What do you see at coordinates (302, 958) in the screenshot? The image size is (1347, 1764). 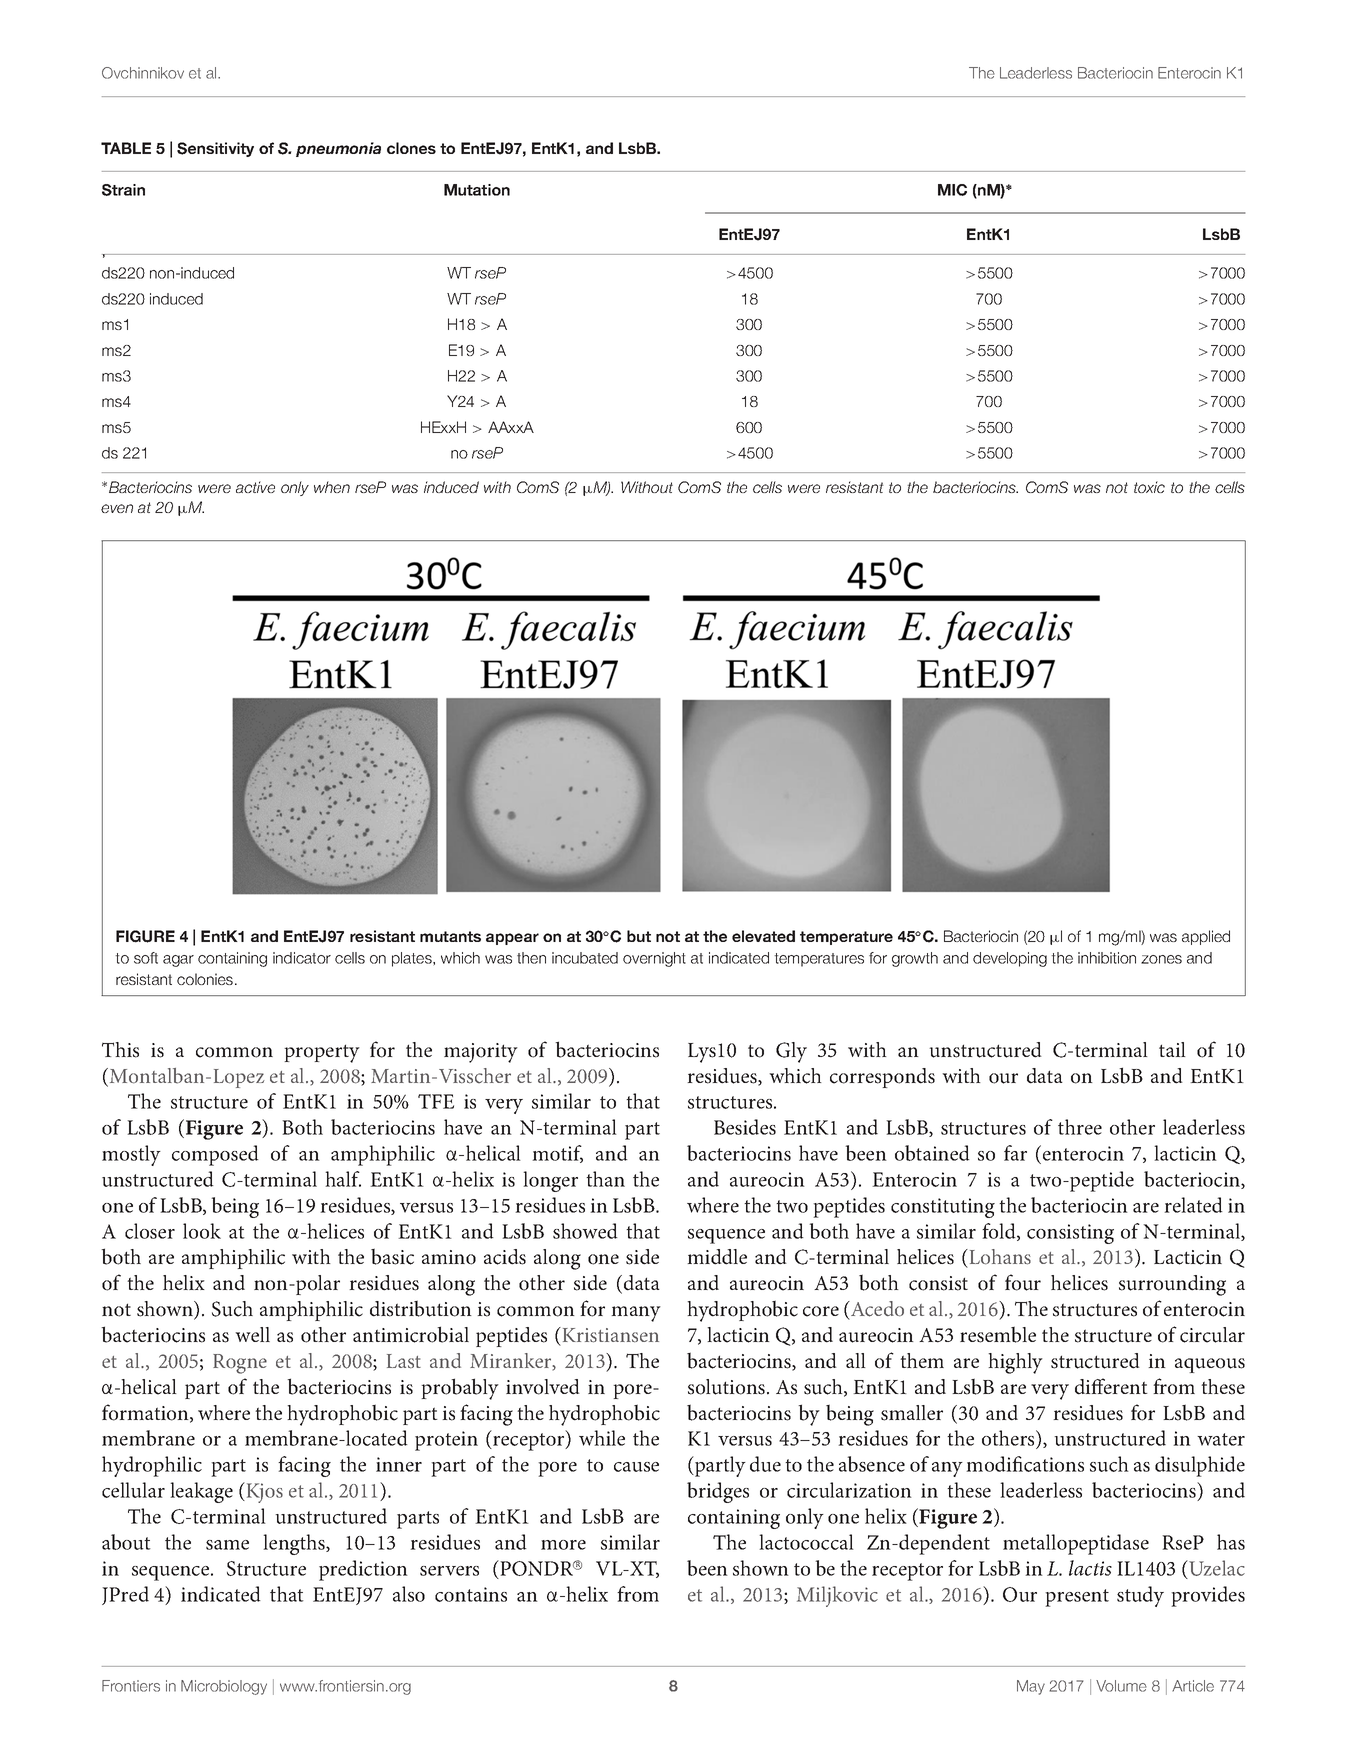 I see `indicator` at bounding box center [302, 958].
